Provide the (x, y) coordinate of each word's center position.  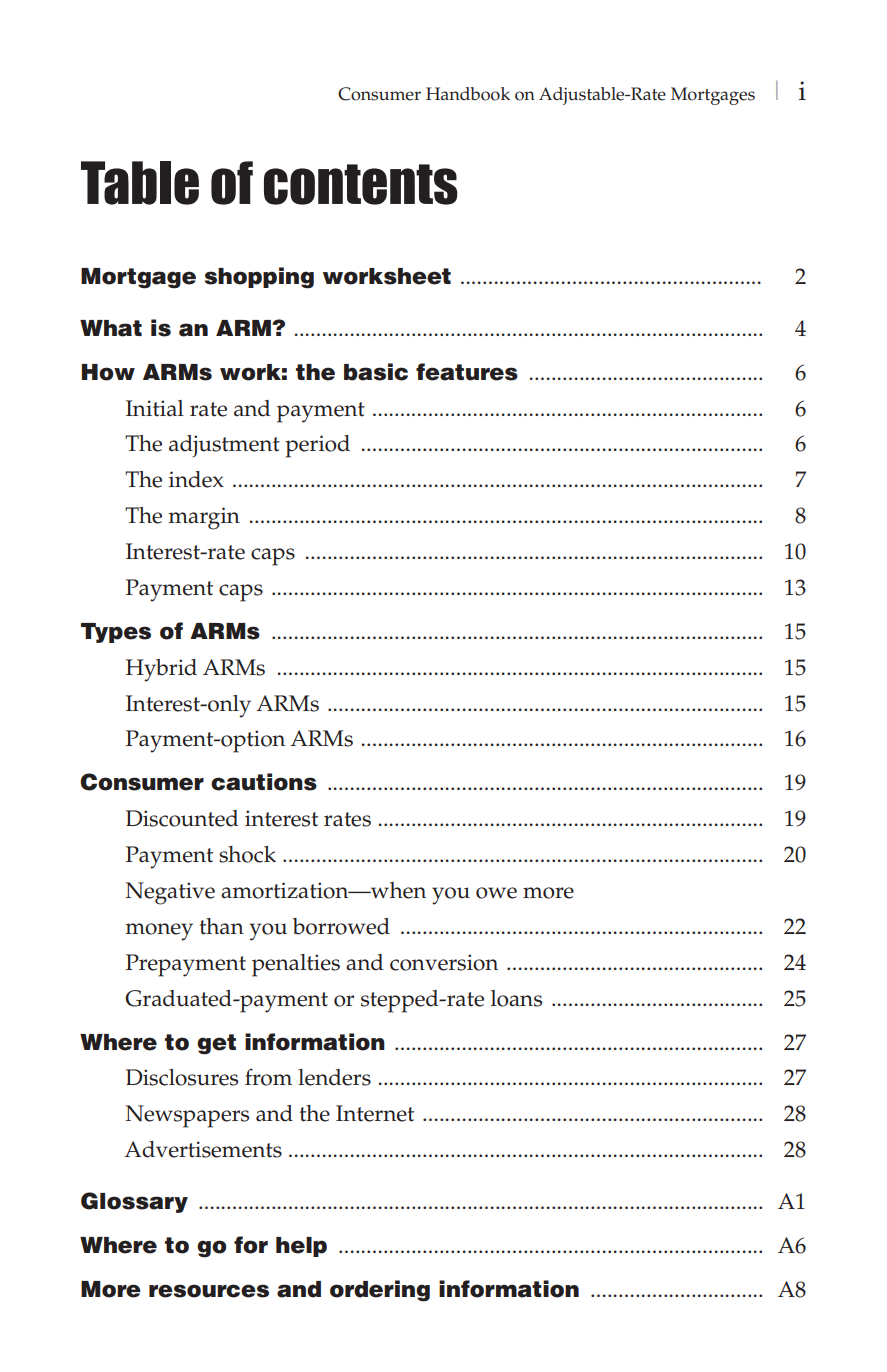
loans (516, 998)
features (467, 372)
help (301, 1247)
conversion (444, 962)
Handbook (468, 94)
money (159, 932)
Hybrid (161, 670)
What (111, 328)
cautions (264, 782)
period (317, 446)
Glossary (134, 1202)
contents (361, 184)
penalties (296, 965)
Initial (155, 408)
